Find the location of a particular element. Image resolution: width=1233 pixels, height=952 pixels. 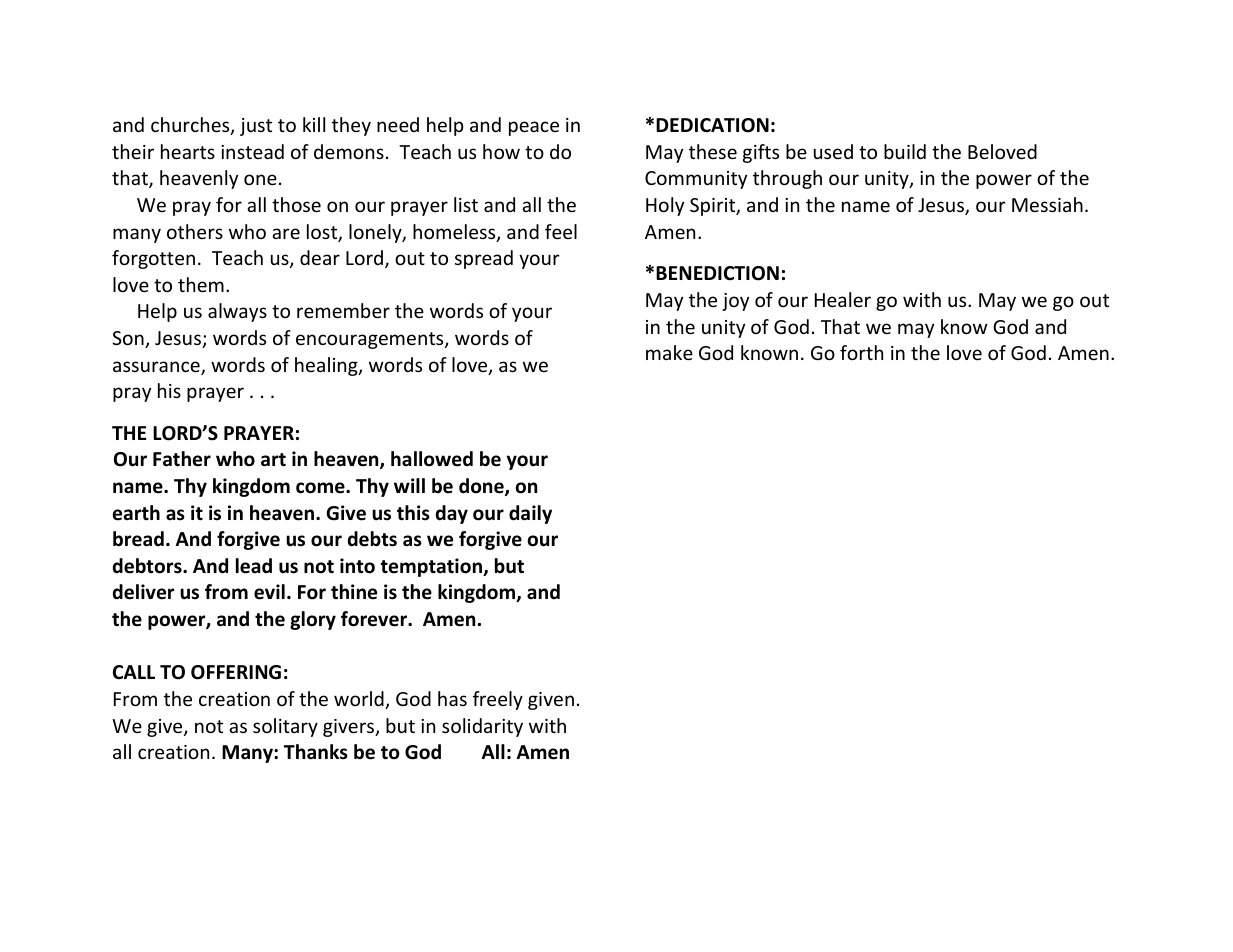

hallowed is located at coordinates (432, 459).
